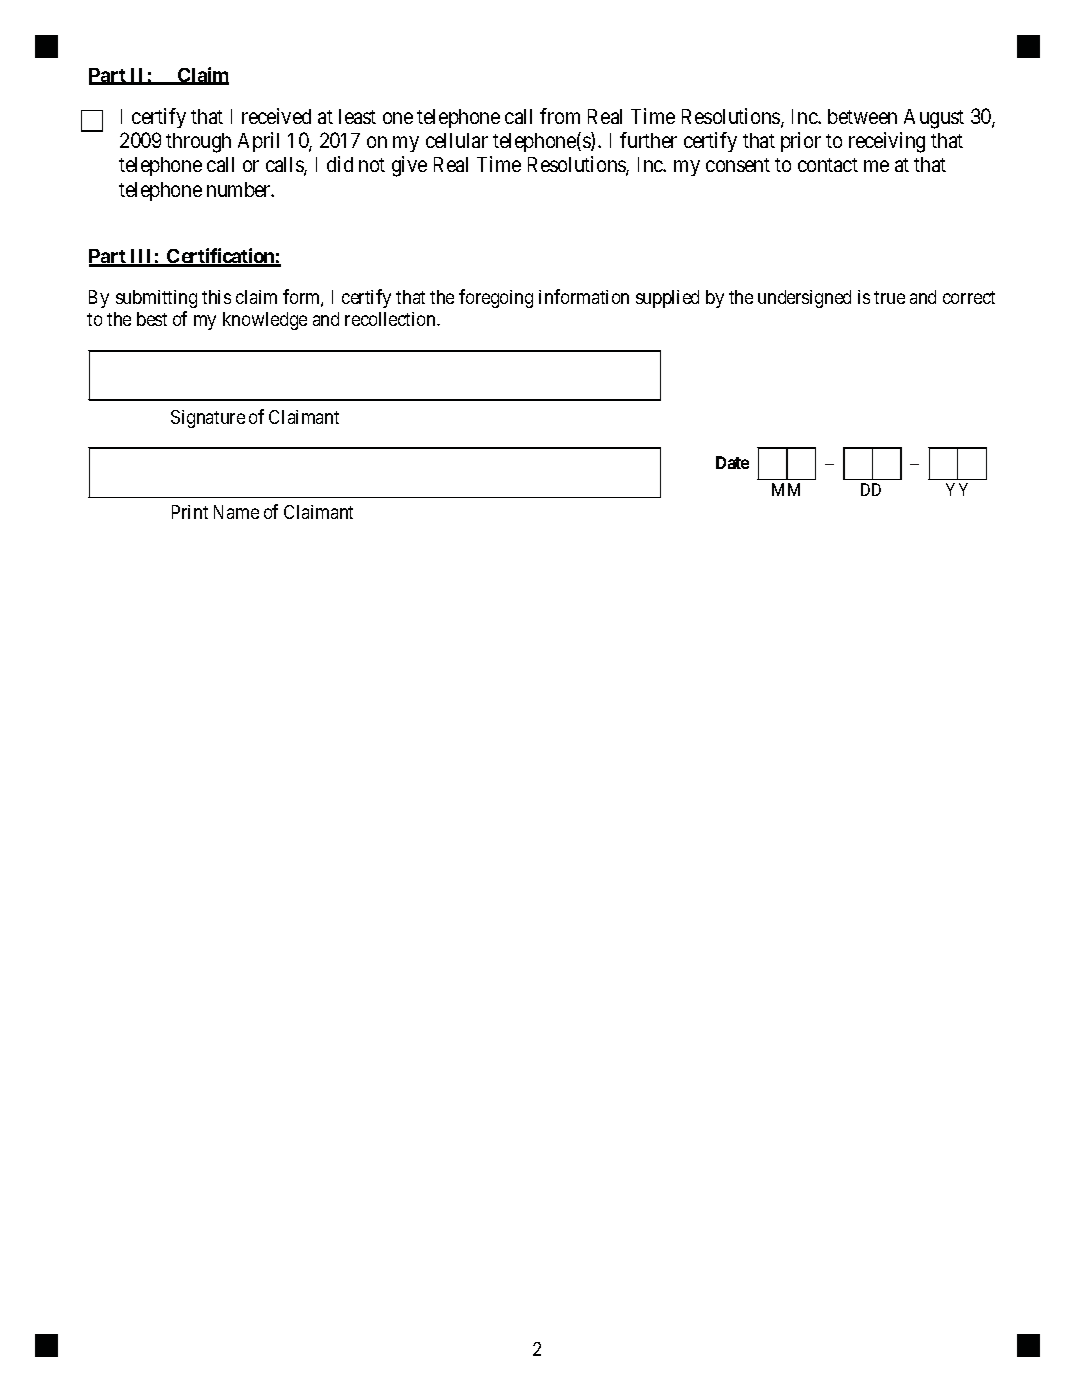  What do you see at coordinates (265, 321) in the screenshot?
I see `knowledge` at bounding box center [265, 321].
